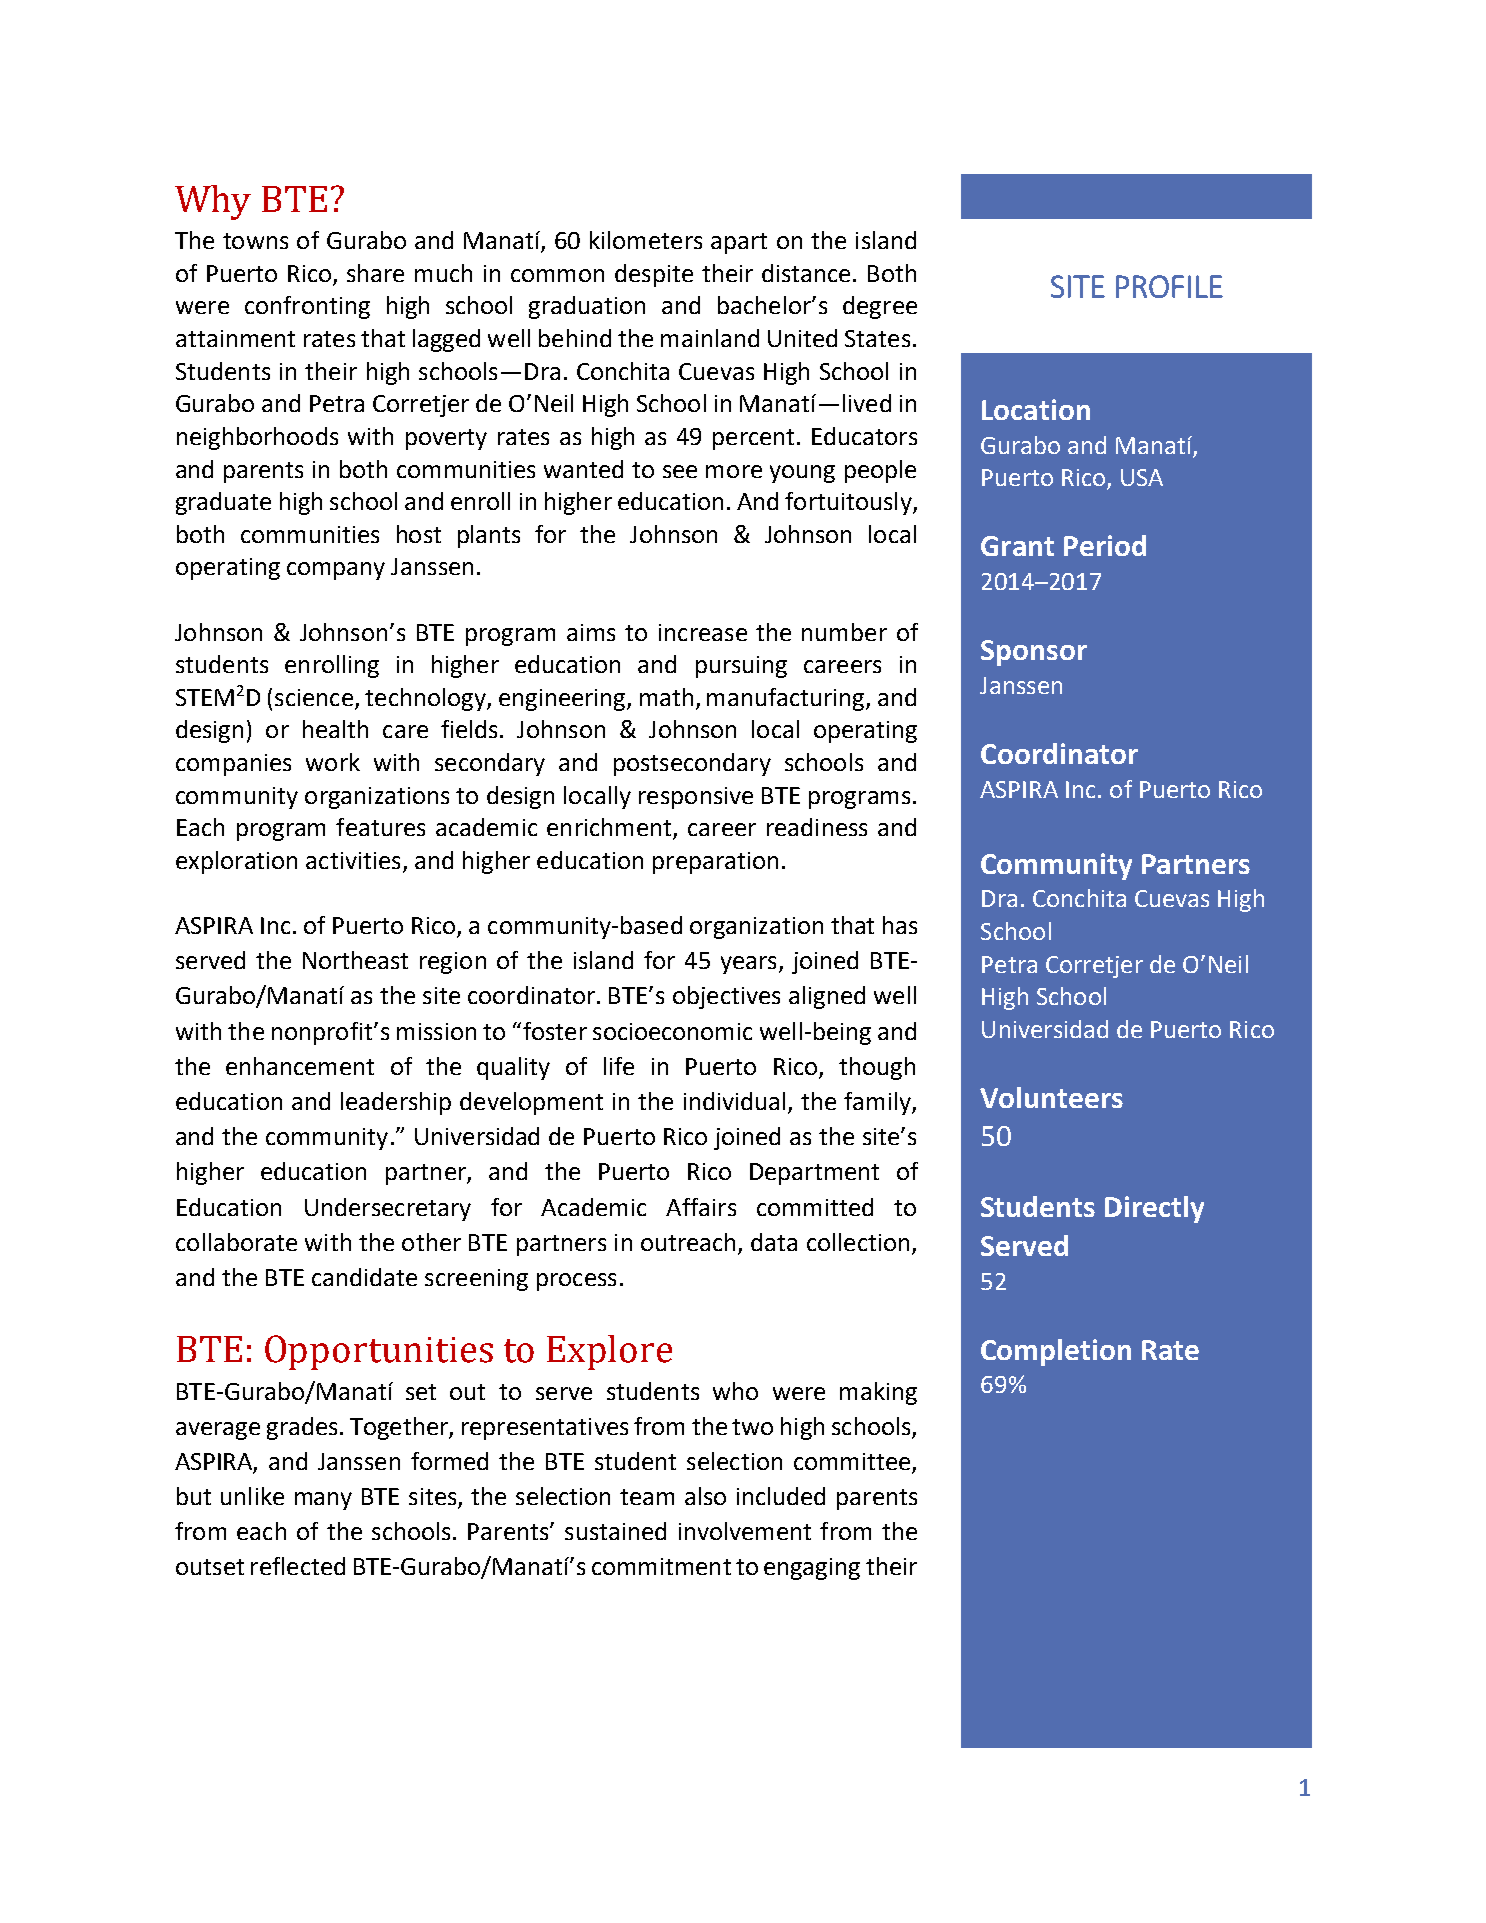 This image has width=1486, height=1923. What do you see at coordinates (705, 1496) in the image?
I see `also` at bounding box center [705, 1496].
